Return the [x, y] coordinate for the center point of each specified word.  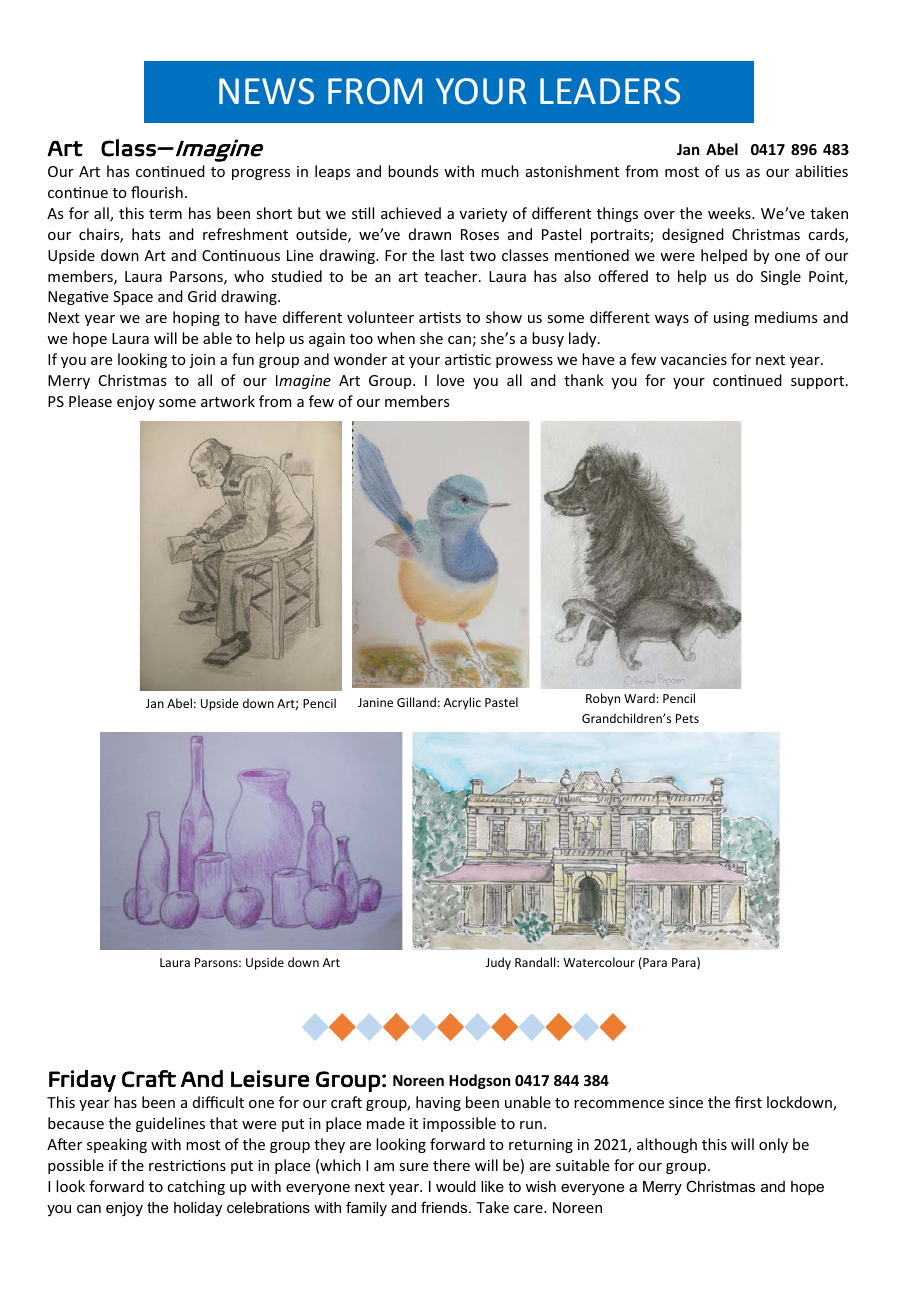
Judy [498, 963]
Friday [82, 1081]
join [202, 361]
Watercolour [599, 962]
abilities [822, 171]
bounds [413, 171]
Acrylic [462, 703]
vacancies [694, 359]
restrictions [187, 1165]
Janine [375, 702]
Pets [687, 718]
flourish [157, 192]
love [450, 380]
